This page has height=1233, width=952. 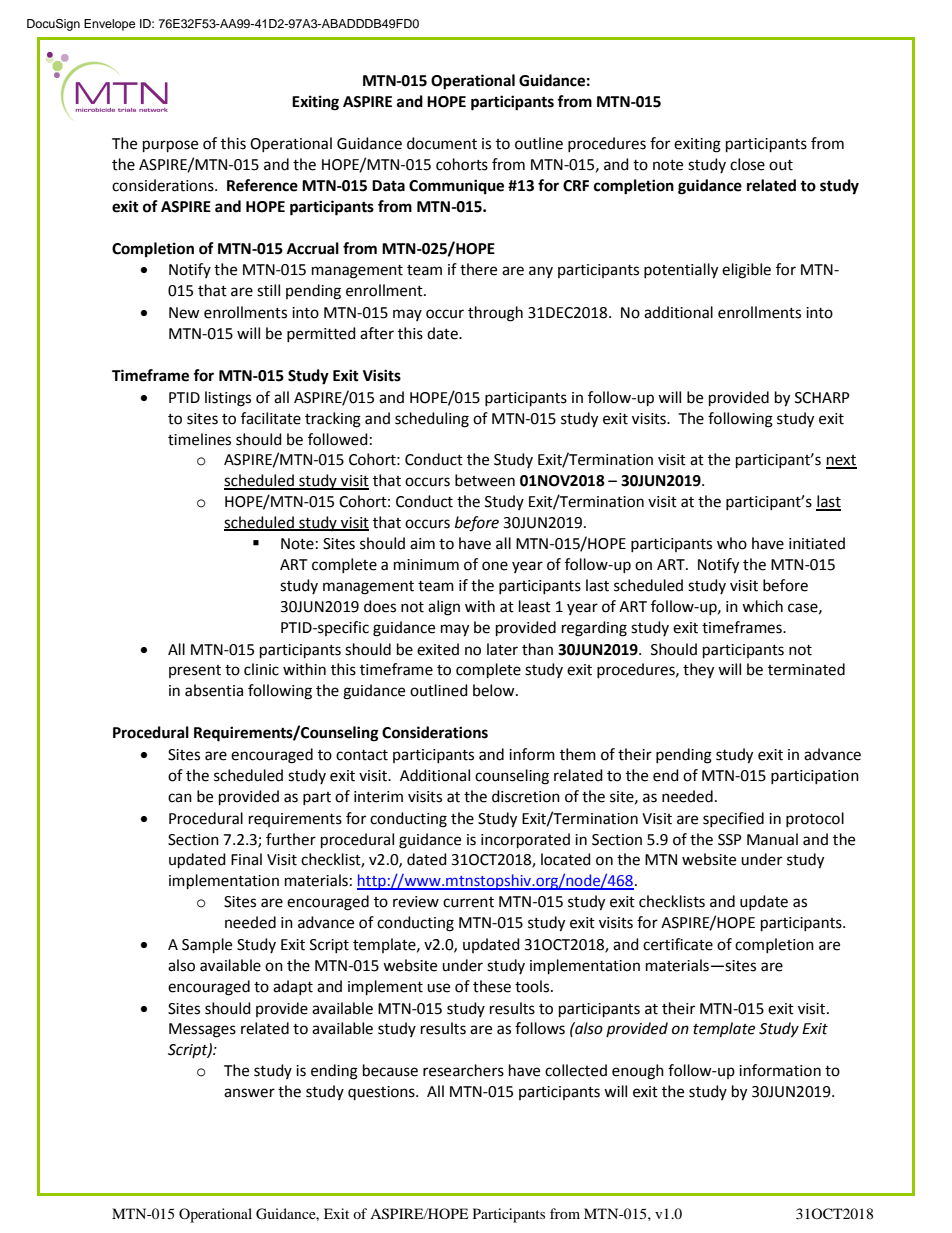 What do you see at coordinates (249, 1093) in the page?
I see `answer` at bounding box center [249, 1093].
